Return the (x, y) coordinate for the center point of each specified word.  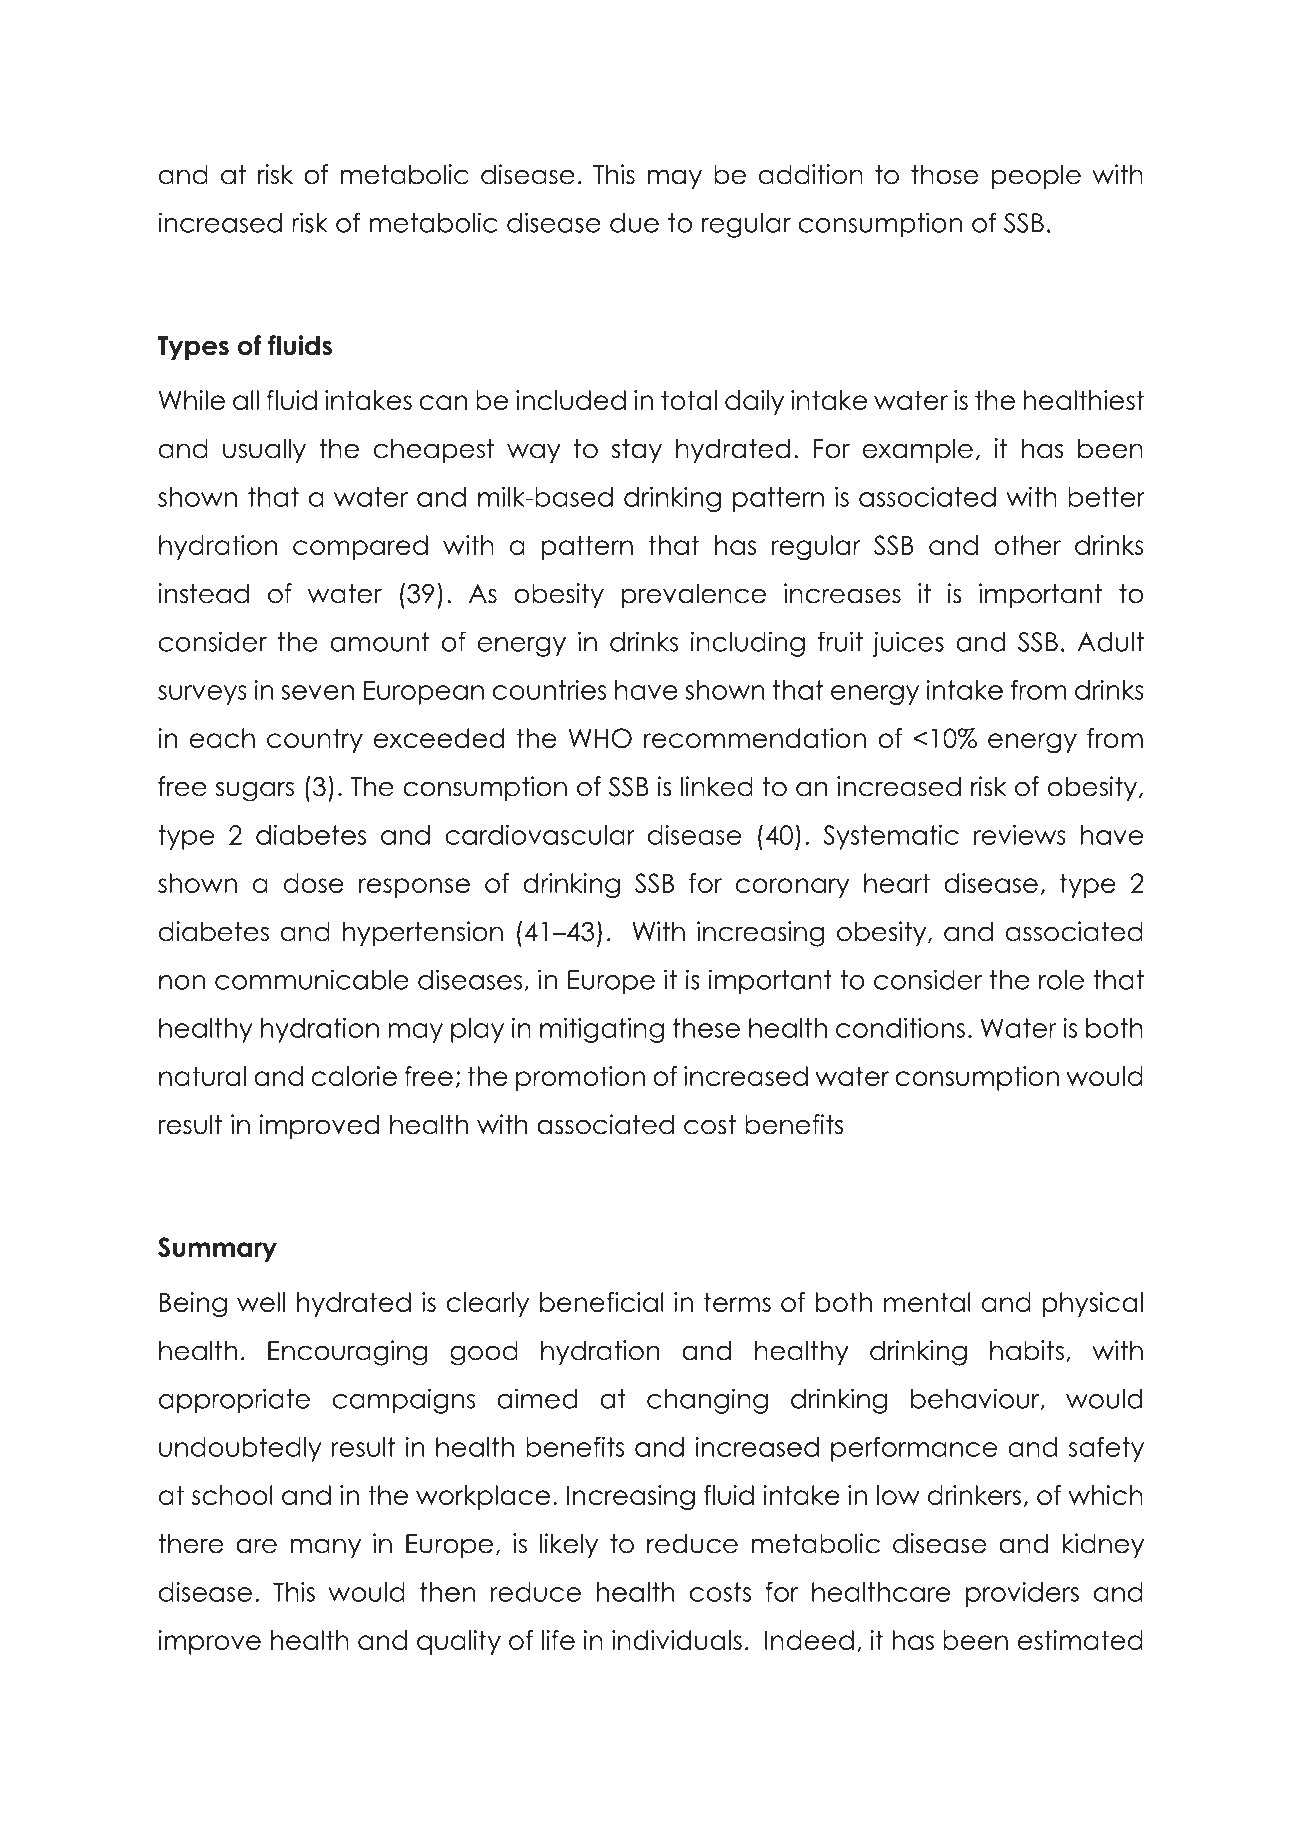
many (325, 1548)
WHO (600, 738)
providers (1022, 1594)
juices (908, 644)
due (634, 223)
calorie (354, 1076)
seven (317, 692)
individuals (677, 1640)
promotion (580, 1078)
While (192, 400)
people (1036, 176)
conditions (900, 1028)
